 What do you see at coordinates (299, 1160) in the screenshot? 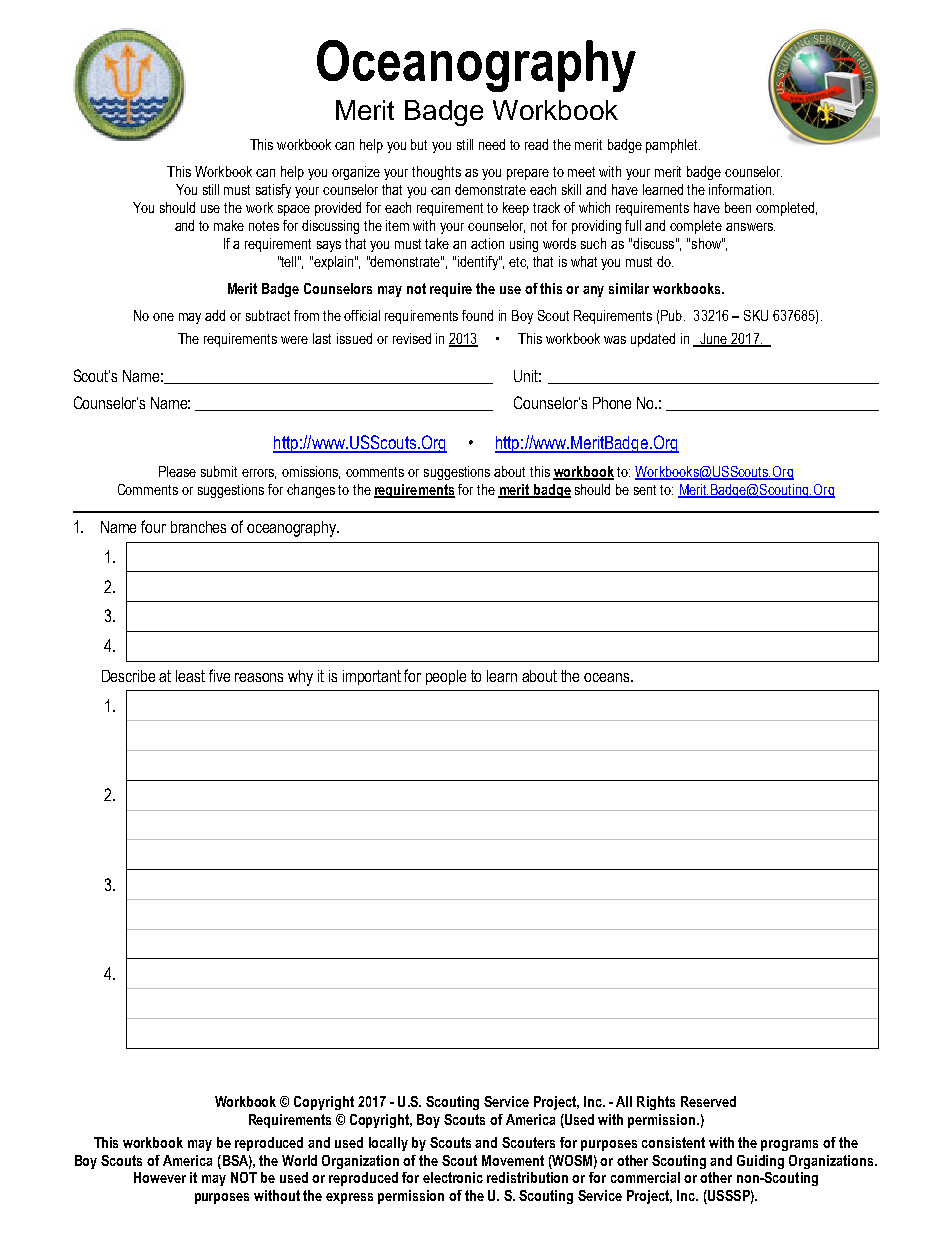
I see `World` at bounding box center [299, 1160].
